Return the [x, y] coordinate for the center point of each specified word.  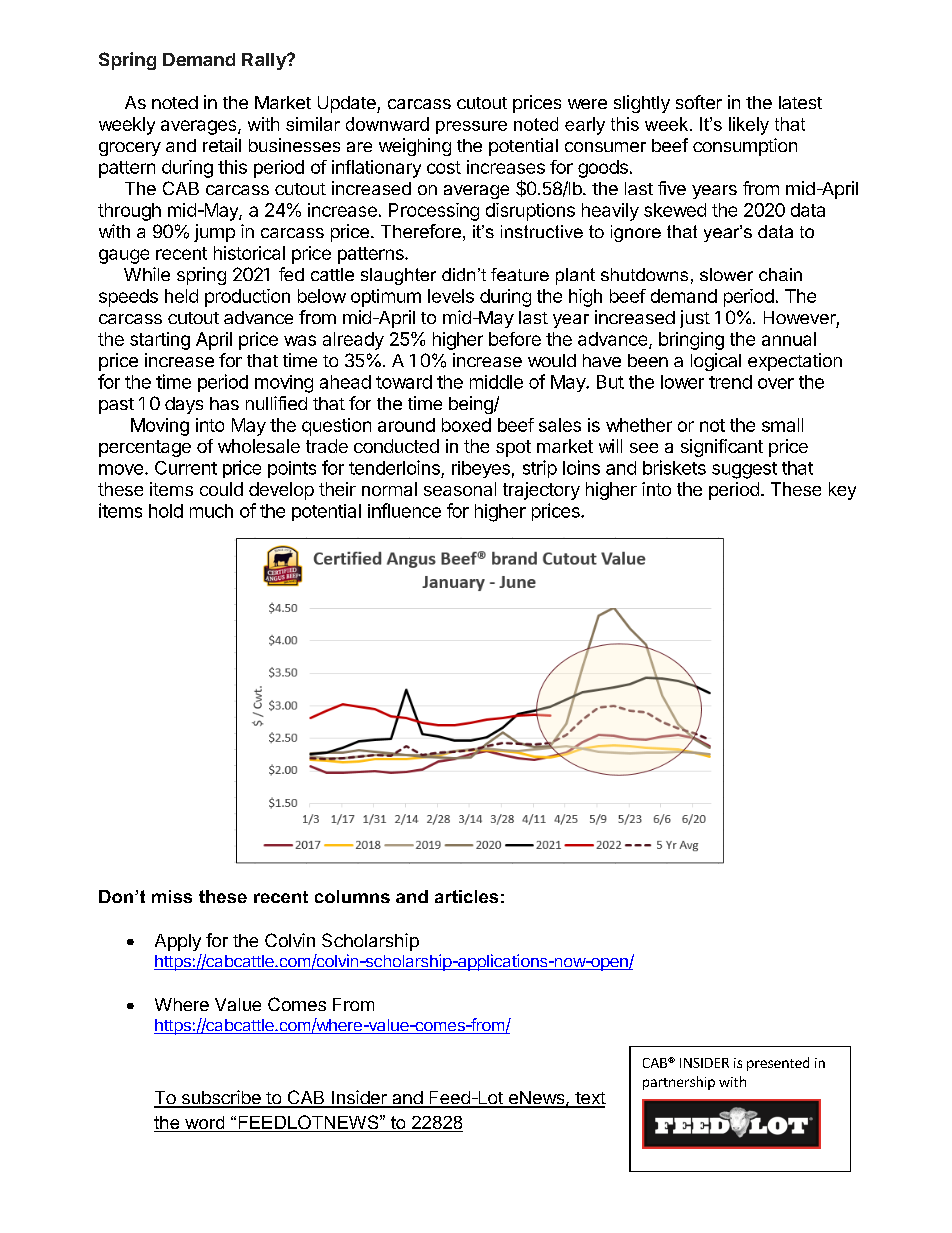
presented [778, 1064]
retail [222, 145]
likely [749, 126]
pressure [471, 127]
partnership [679, 1083]
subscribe [221, 1098]
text [589, 1099]
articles [466, 896]
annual [789, 339]
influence [404, 510]
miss [172, 896]
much [211, 511]
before [515, 339]
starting [160, 341]
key [842, 491]
